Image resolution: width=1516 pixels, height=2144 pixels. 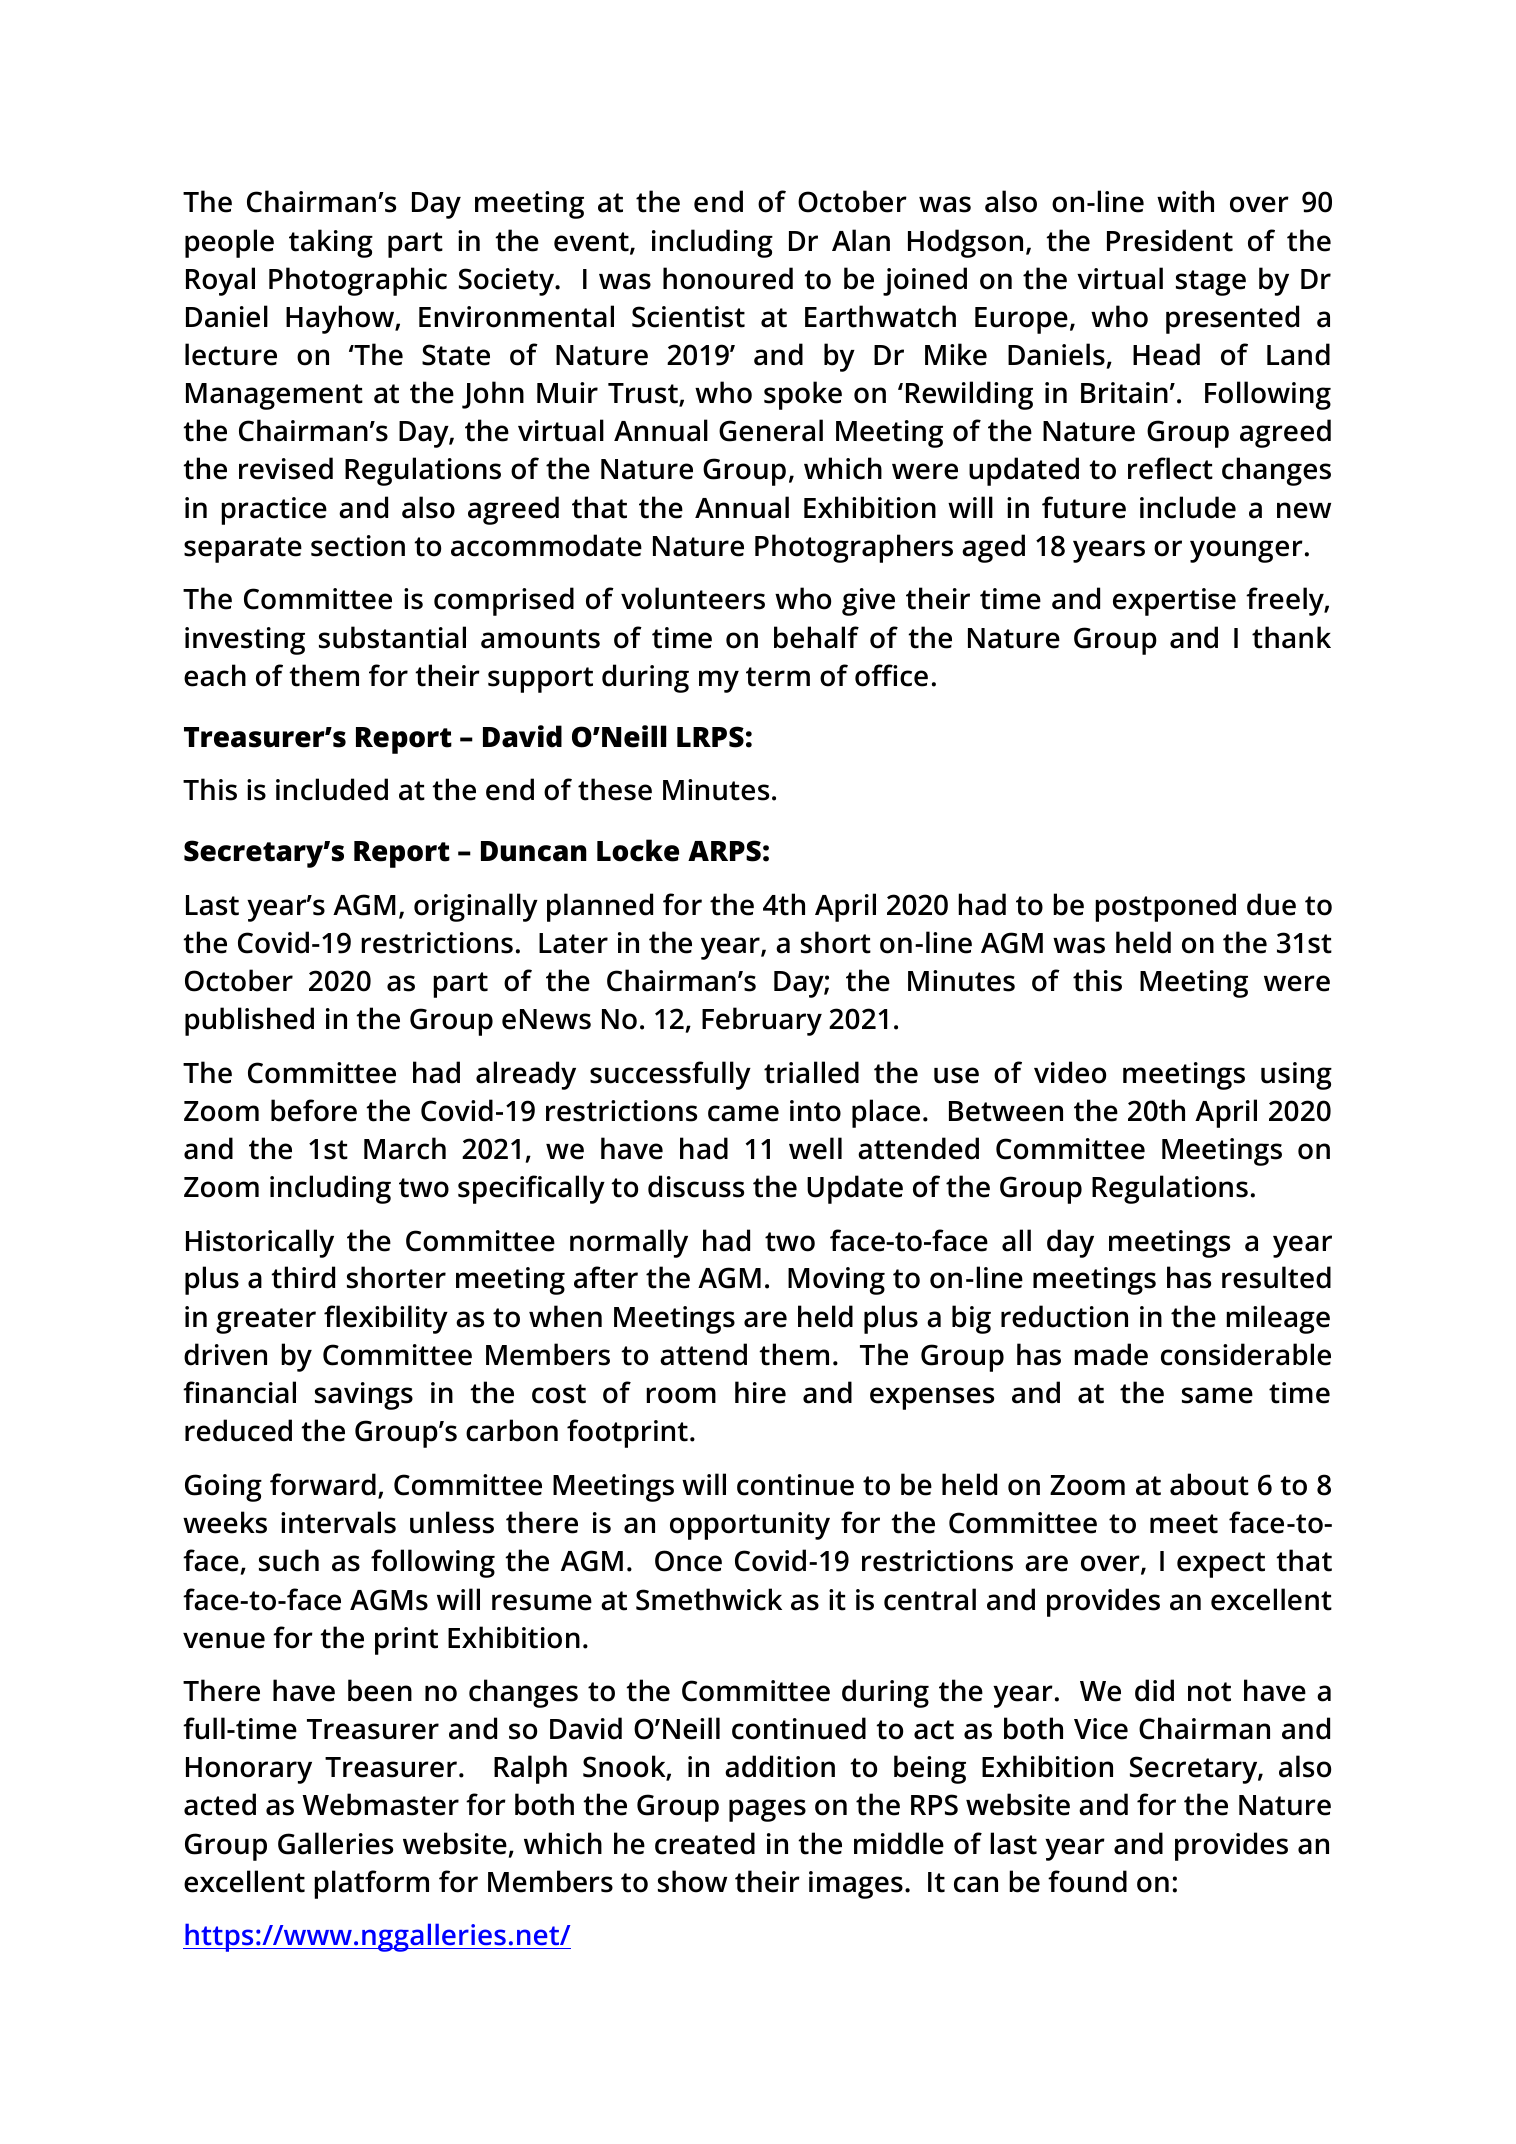 I want to click on Webmaster, so click(x=380, y=1804).
